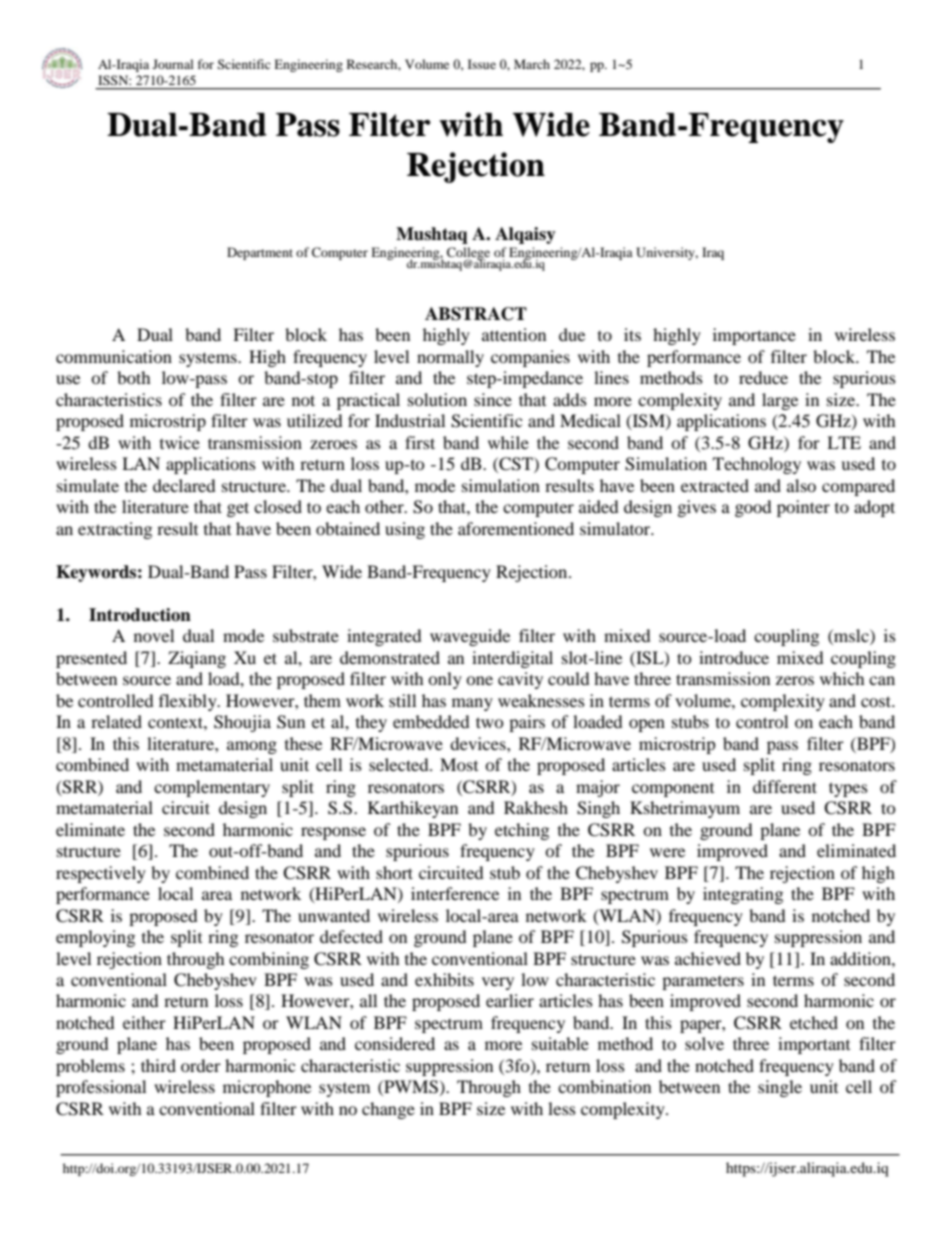 The width and height of the screenshot is (952, 1233). I want to click on order, so click(201, 1065).
